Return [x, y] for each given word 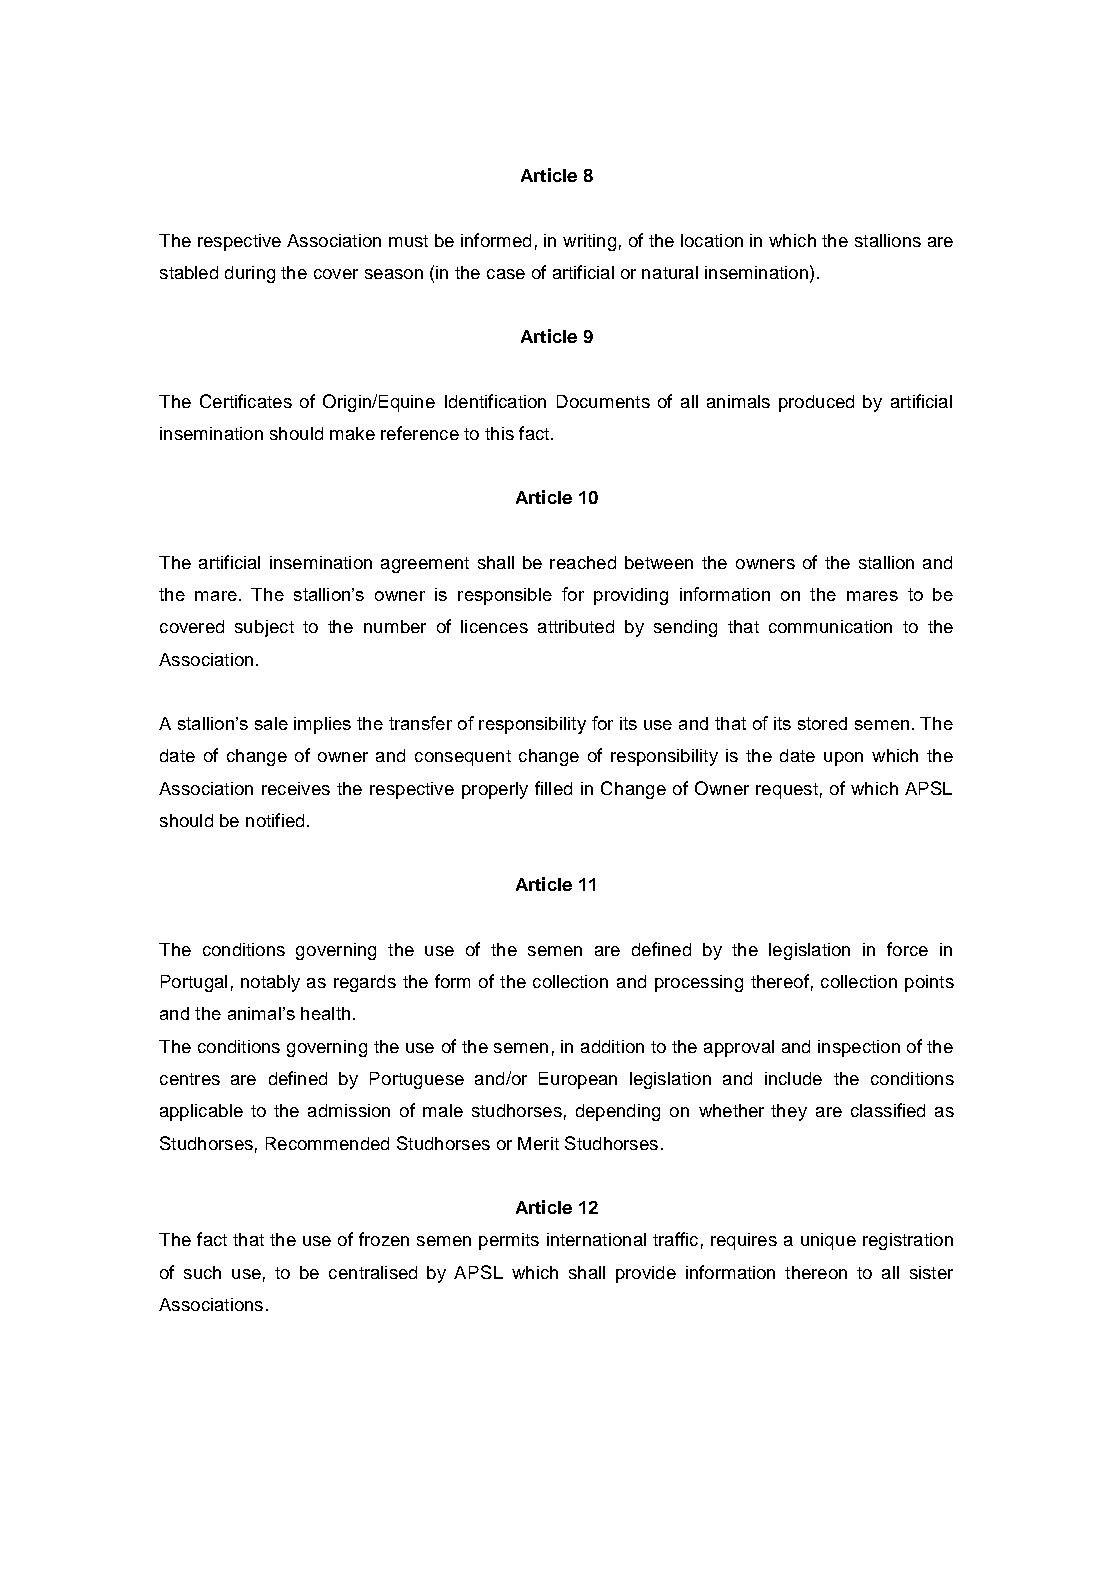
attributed [576, 626]
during [250, 274]
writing [589, 242]
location [712, 240]
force [907, 949]
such [202, 1272]
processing [699, 983]
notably [270, 983]
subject [264, 628]
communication [830, 626]
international [596, 1239]
